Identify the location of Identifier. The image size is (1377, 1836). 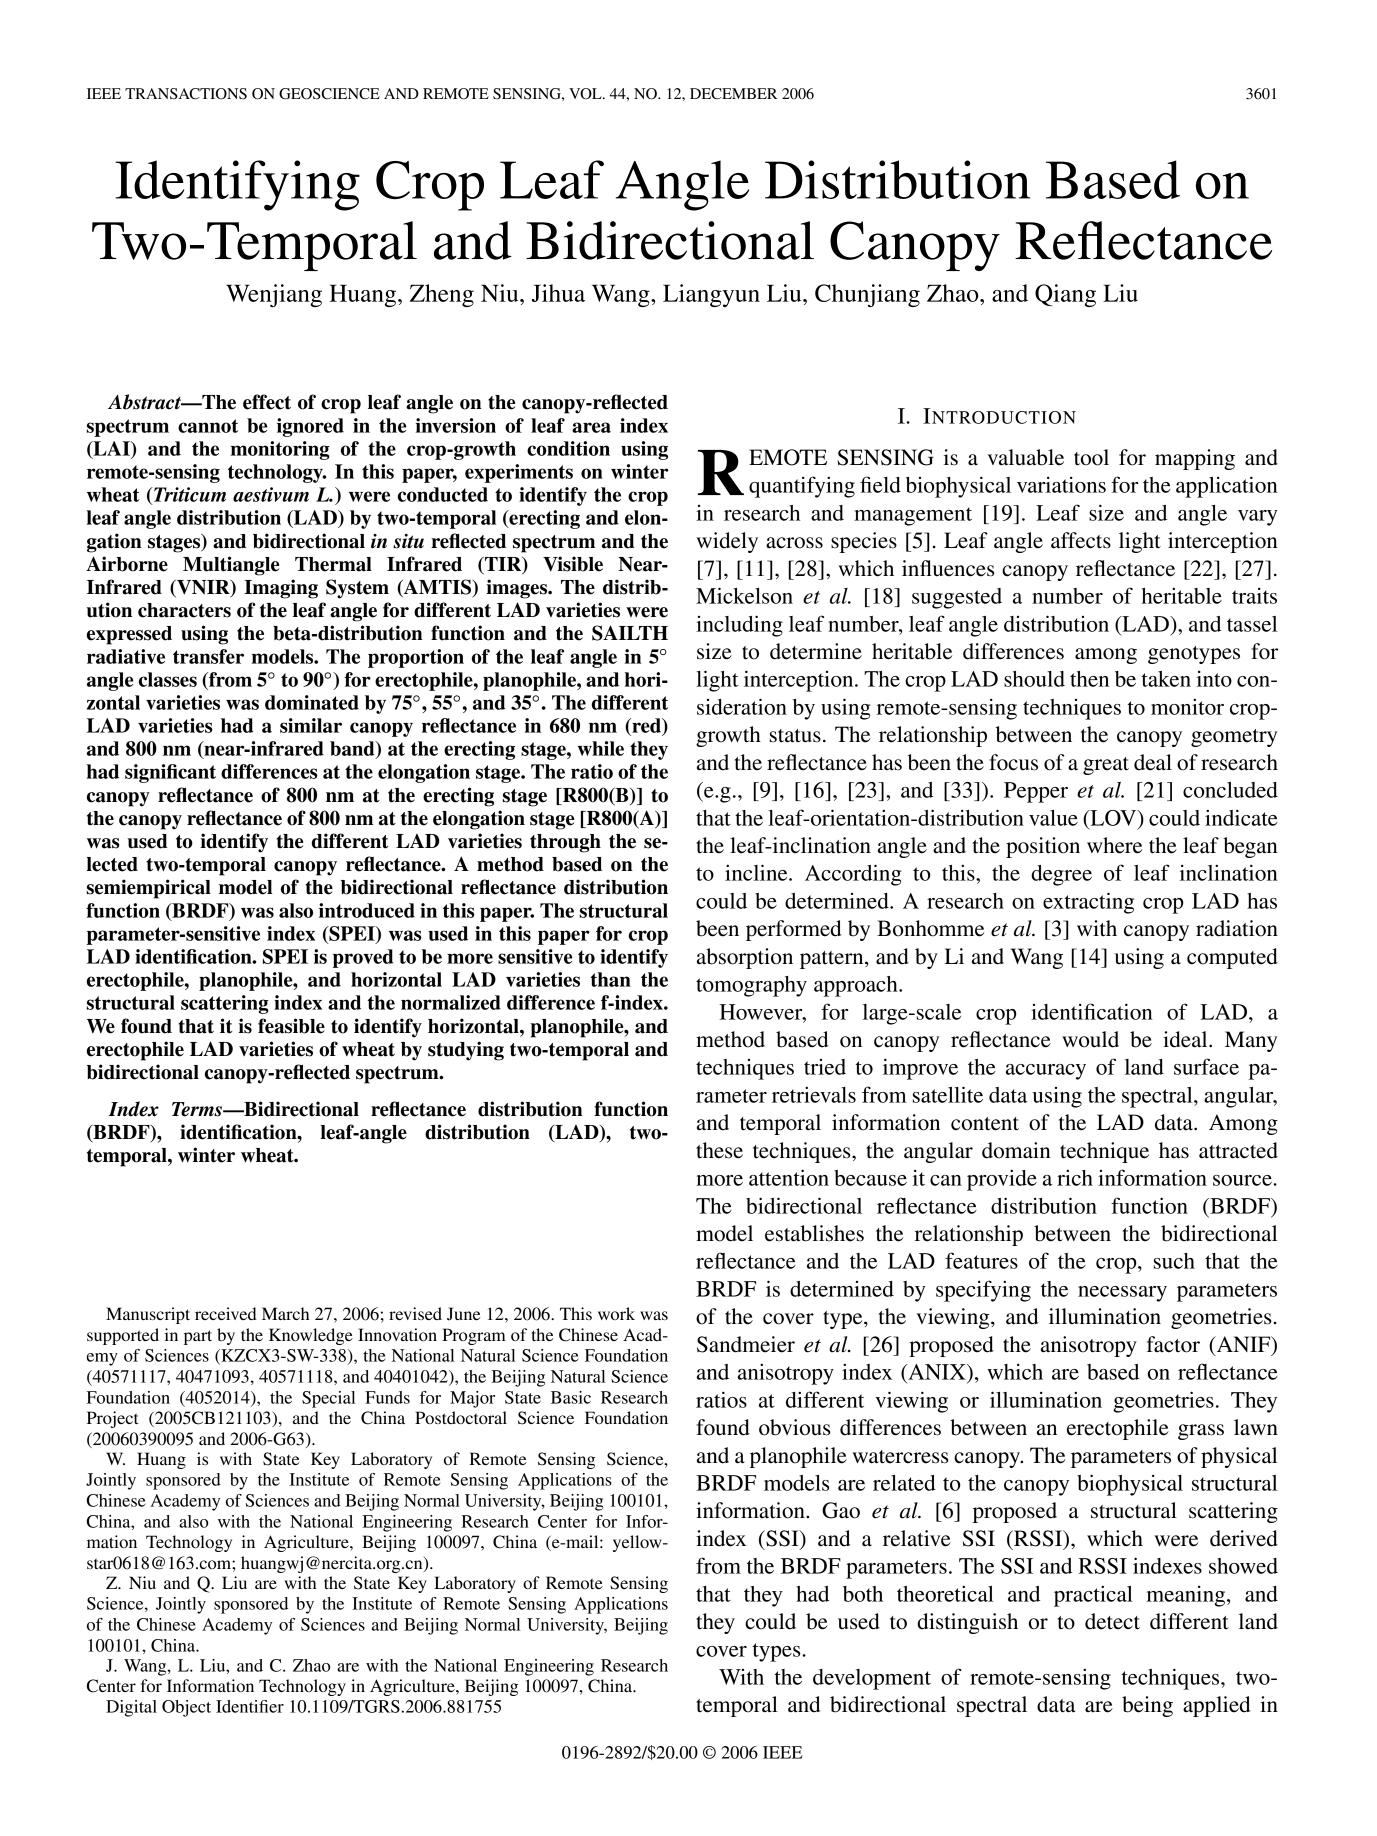
(250, 1706).
